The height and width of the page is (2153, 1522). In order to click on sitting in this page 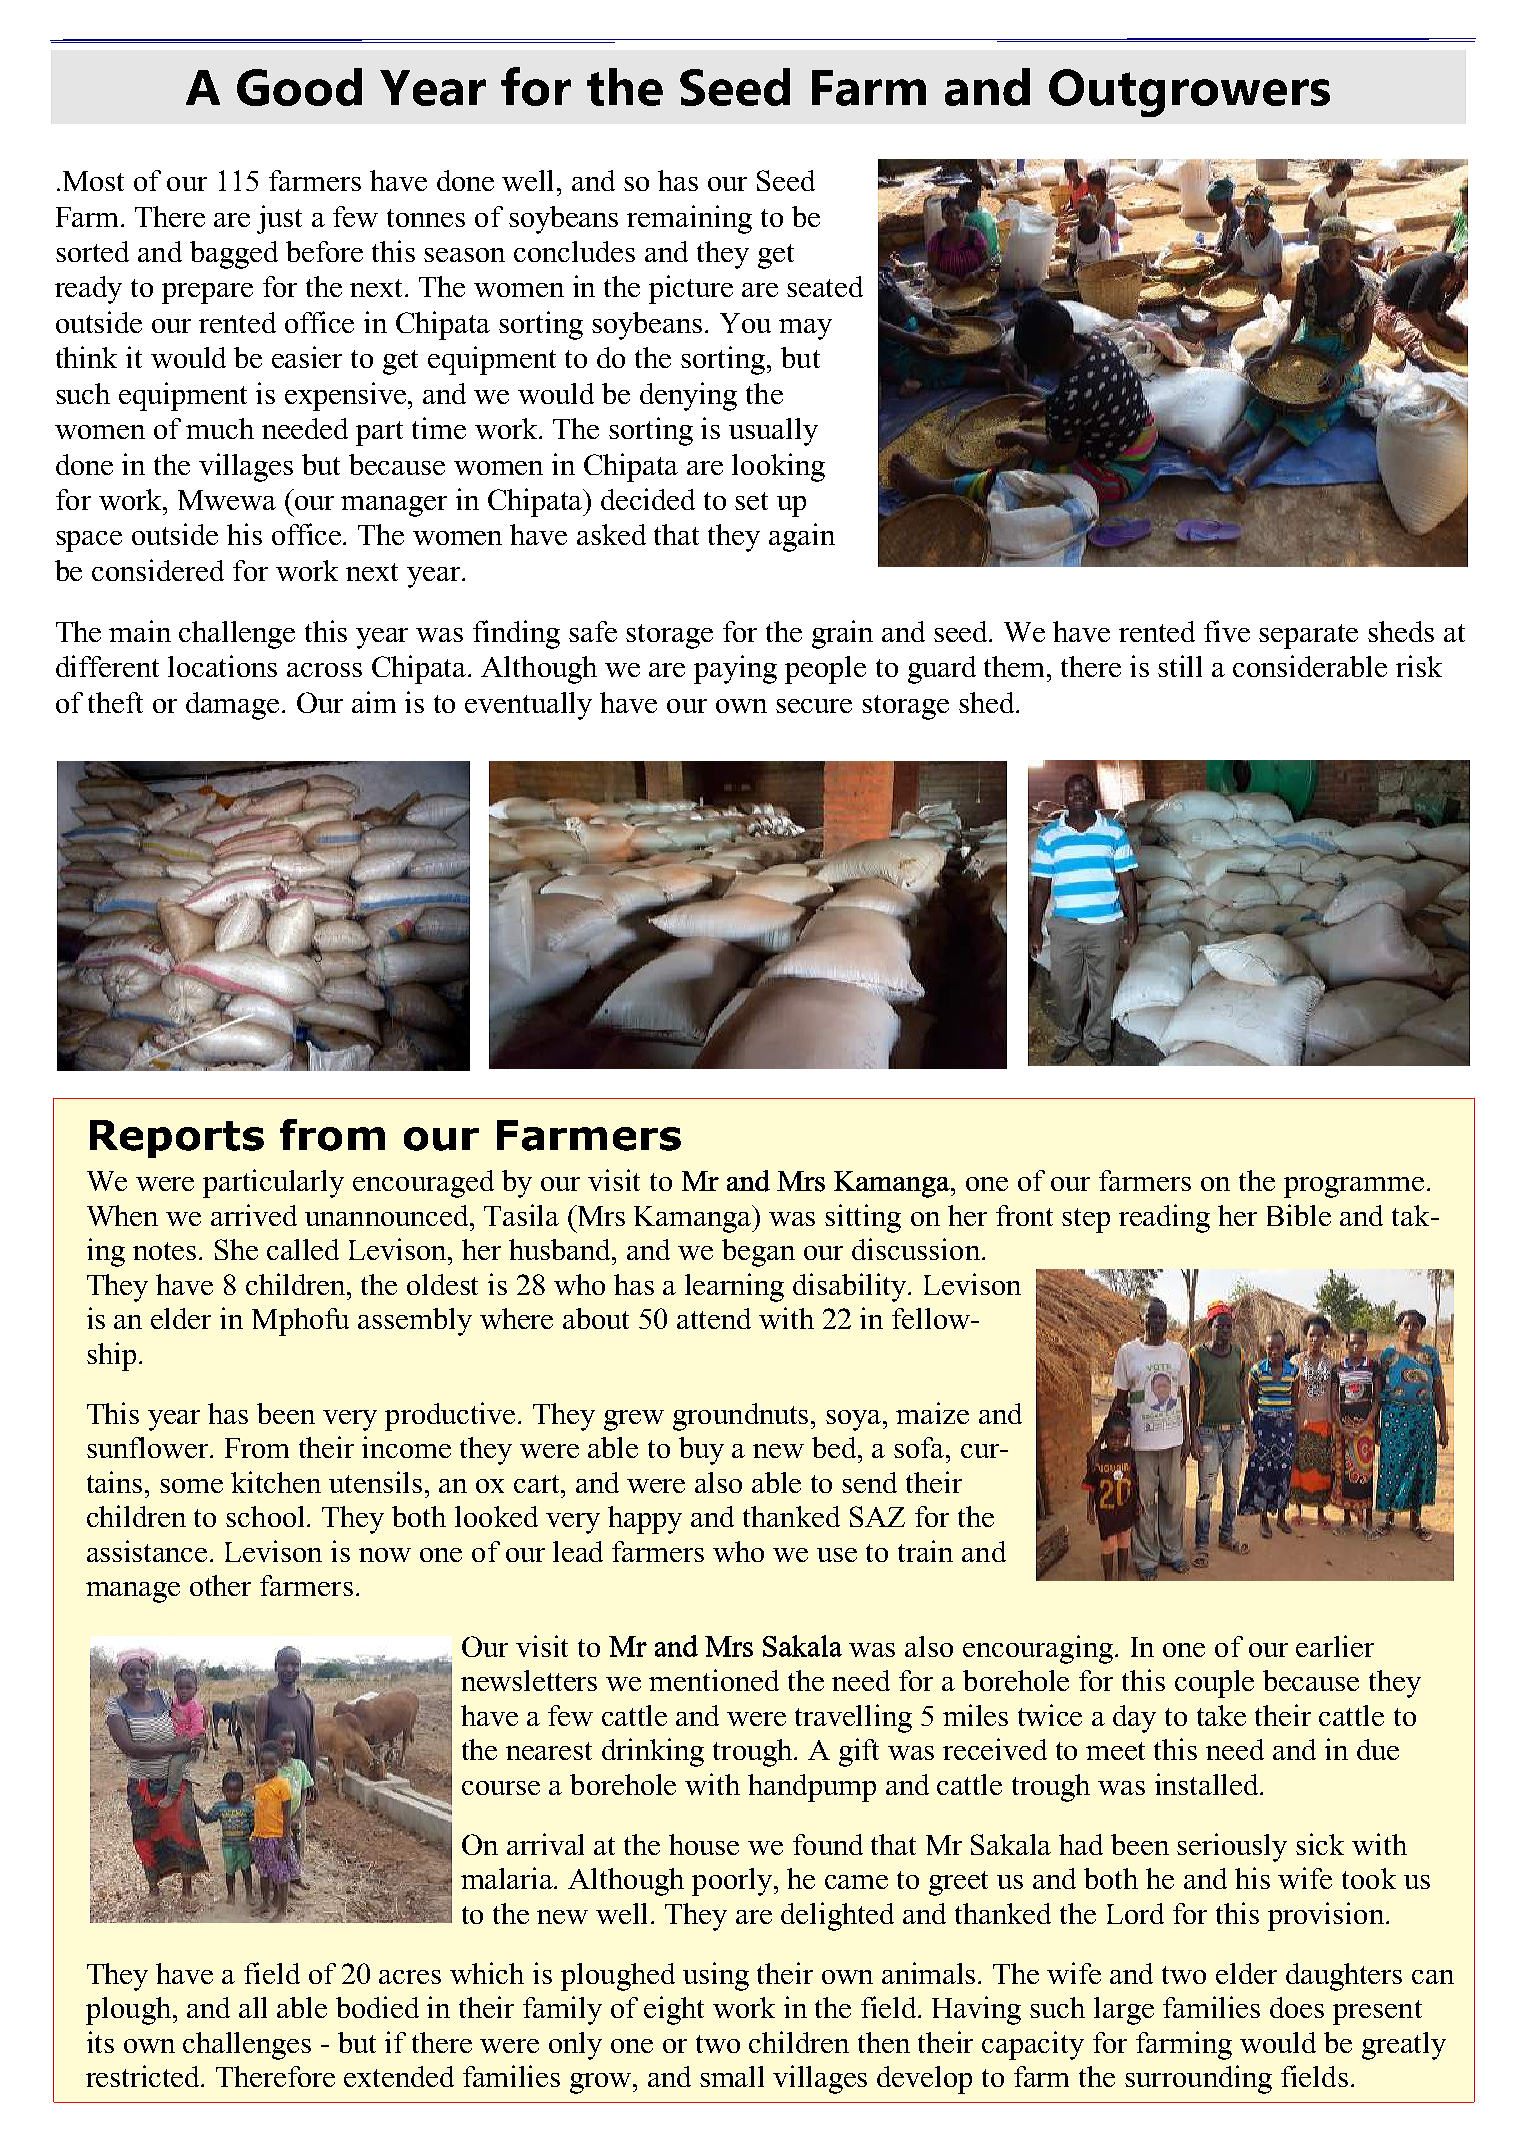, I will do `click(863, 1218)`.
